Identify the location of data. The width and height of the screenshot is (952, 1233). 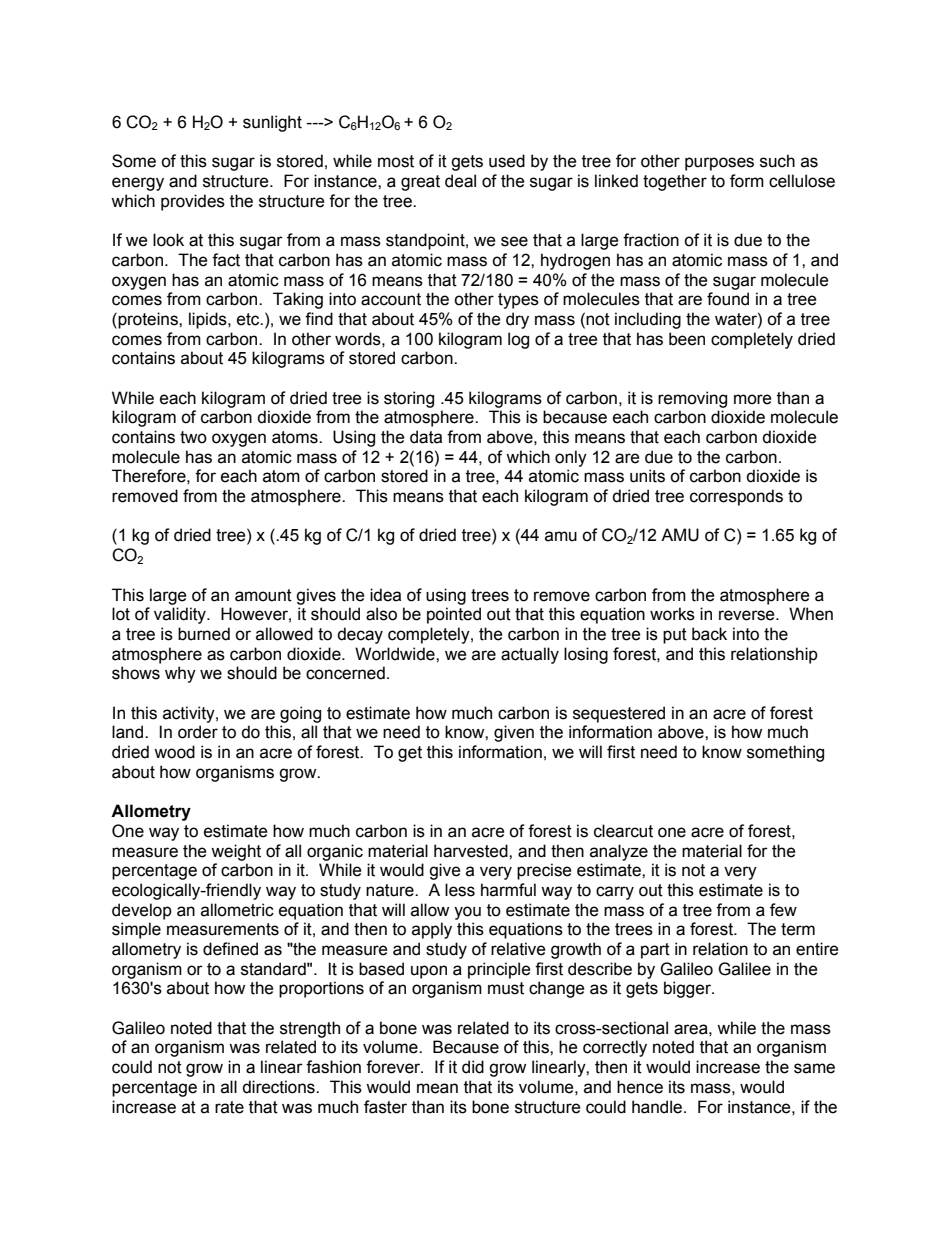
(426, 437).
